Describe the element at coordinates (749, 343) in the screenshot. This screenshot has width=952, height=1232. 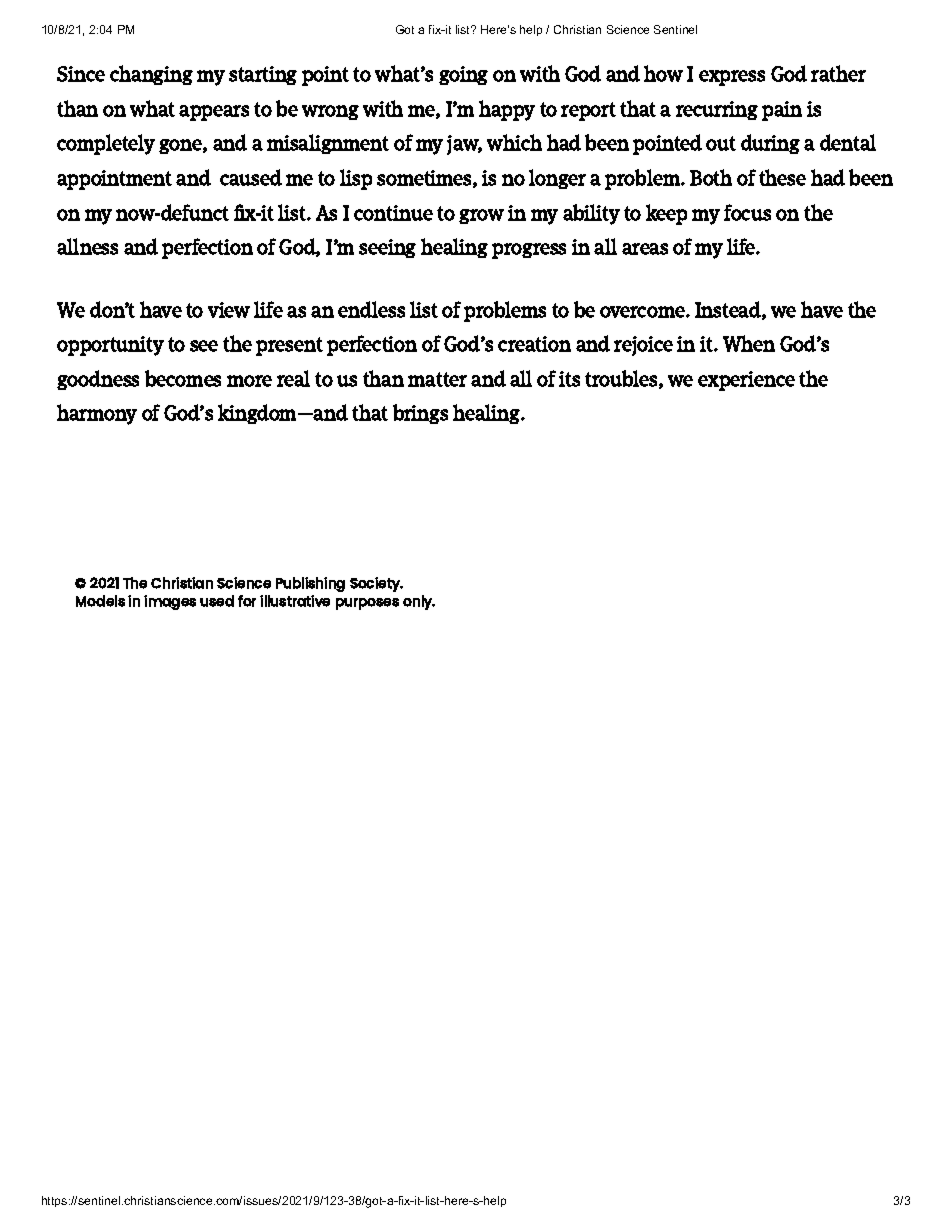
I see `When` at that location.
